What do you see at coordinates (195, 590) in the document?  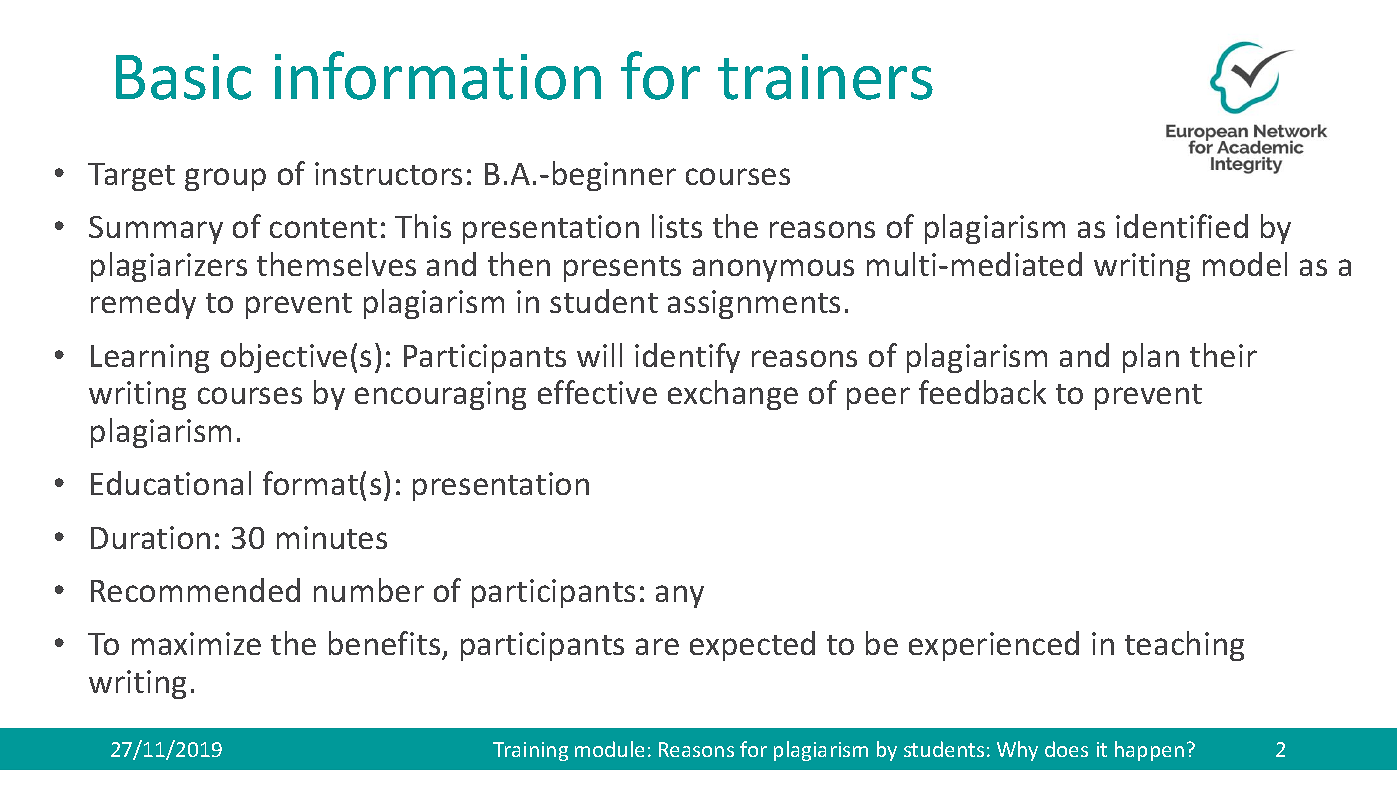 I see `Recommended` at bounding box center [195, 590].
